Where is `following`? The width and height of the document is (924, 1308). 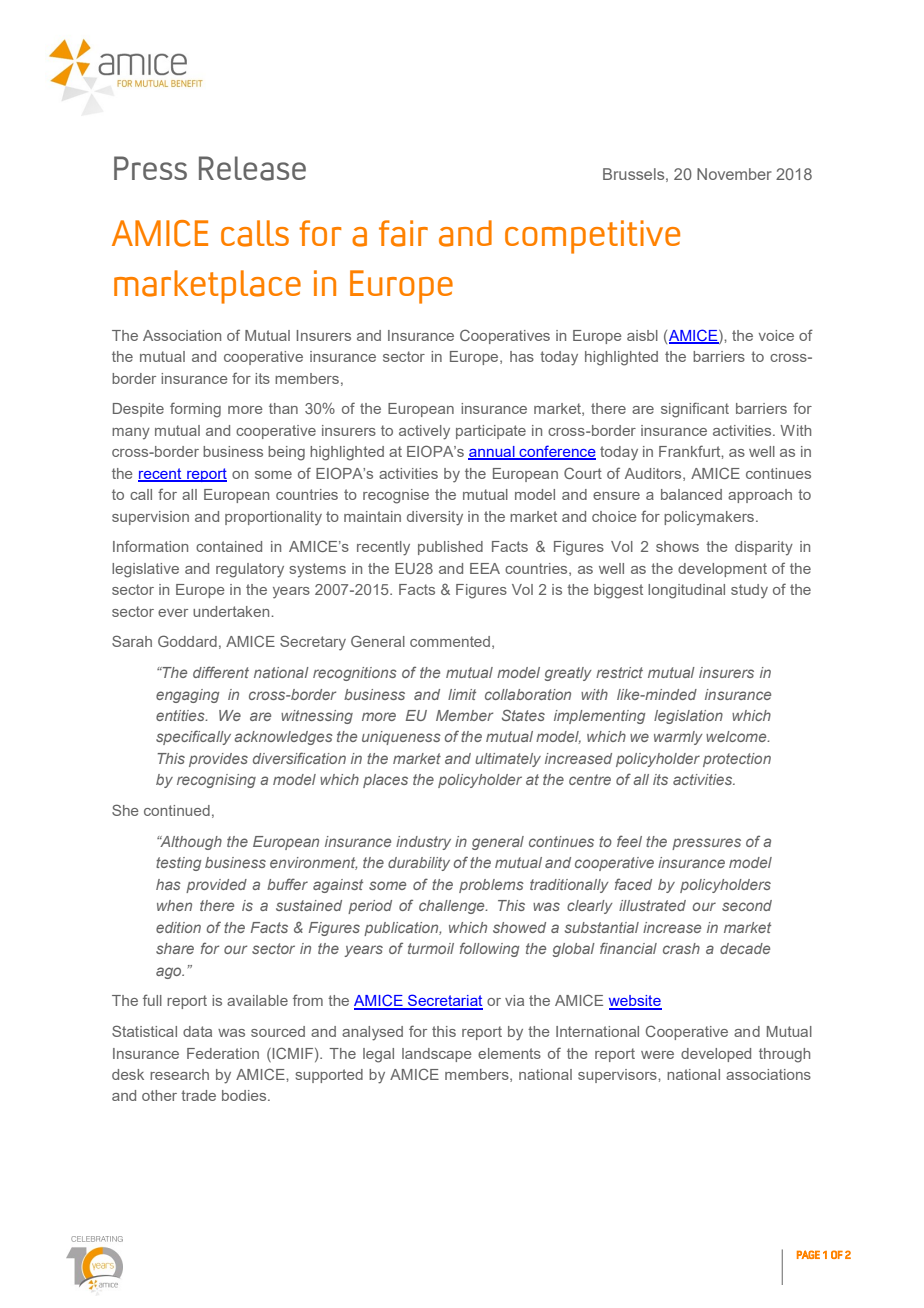
following is located at coordinates (489, 949).
